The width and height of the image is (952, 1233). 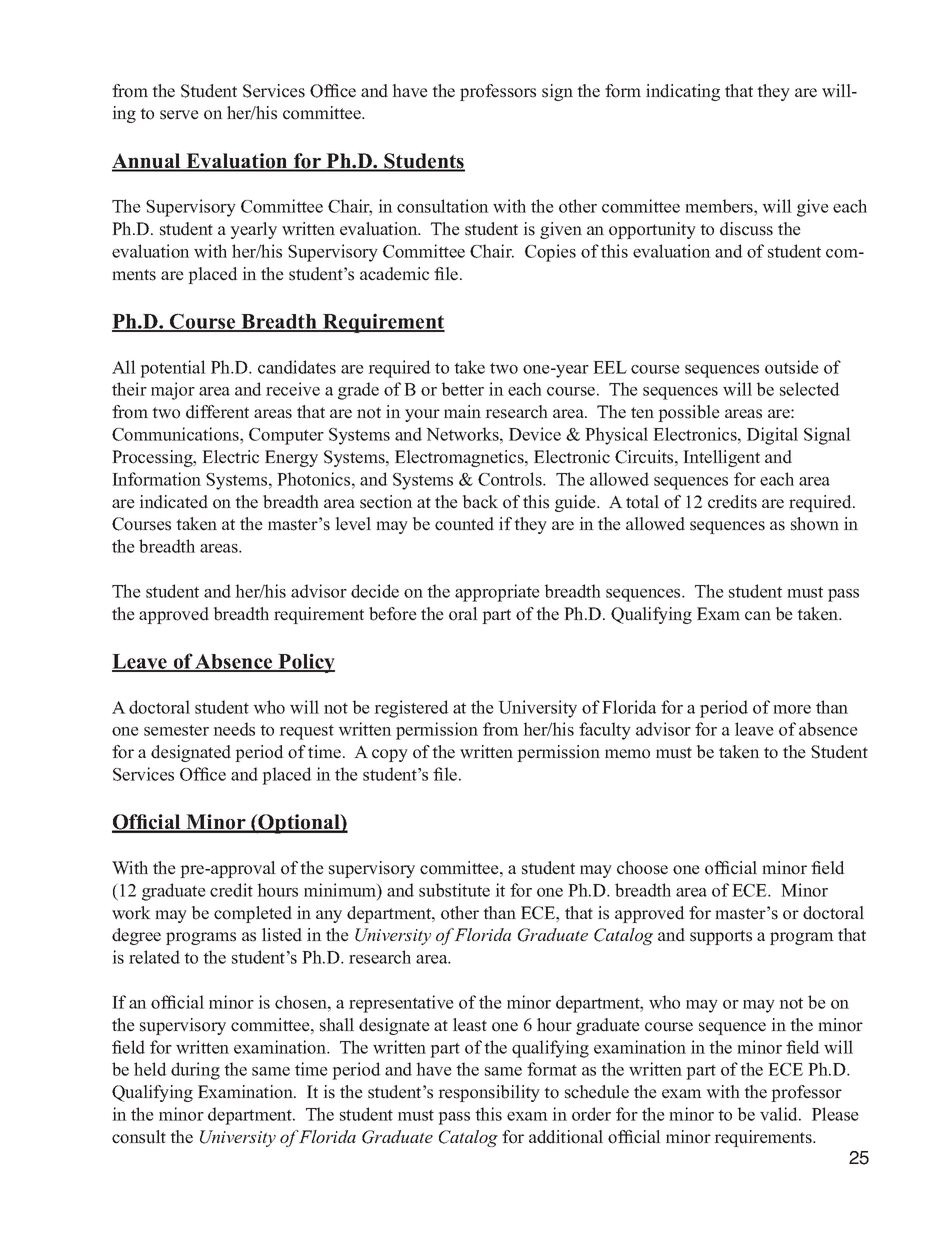 I want to click on potential, so click(x=173, y=369).
